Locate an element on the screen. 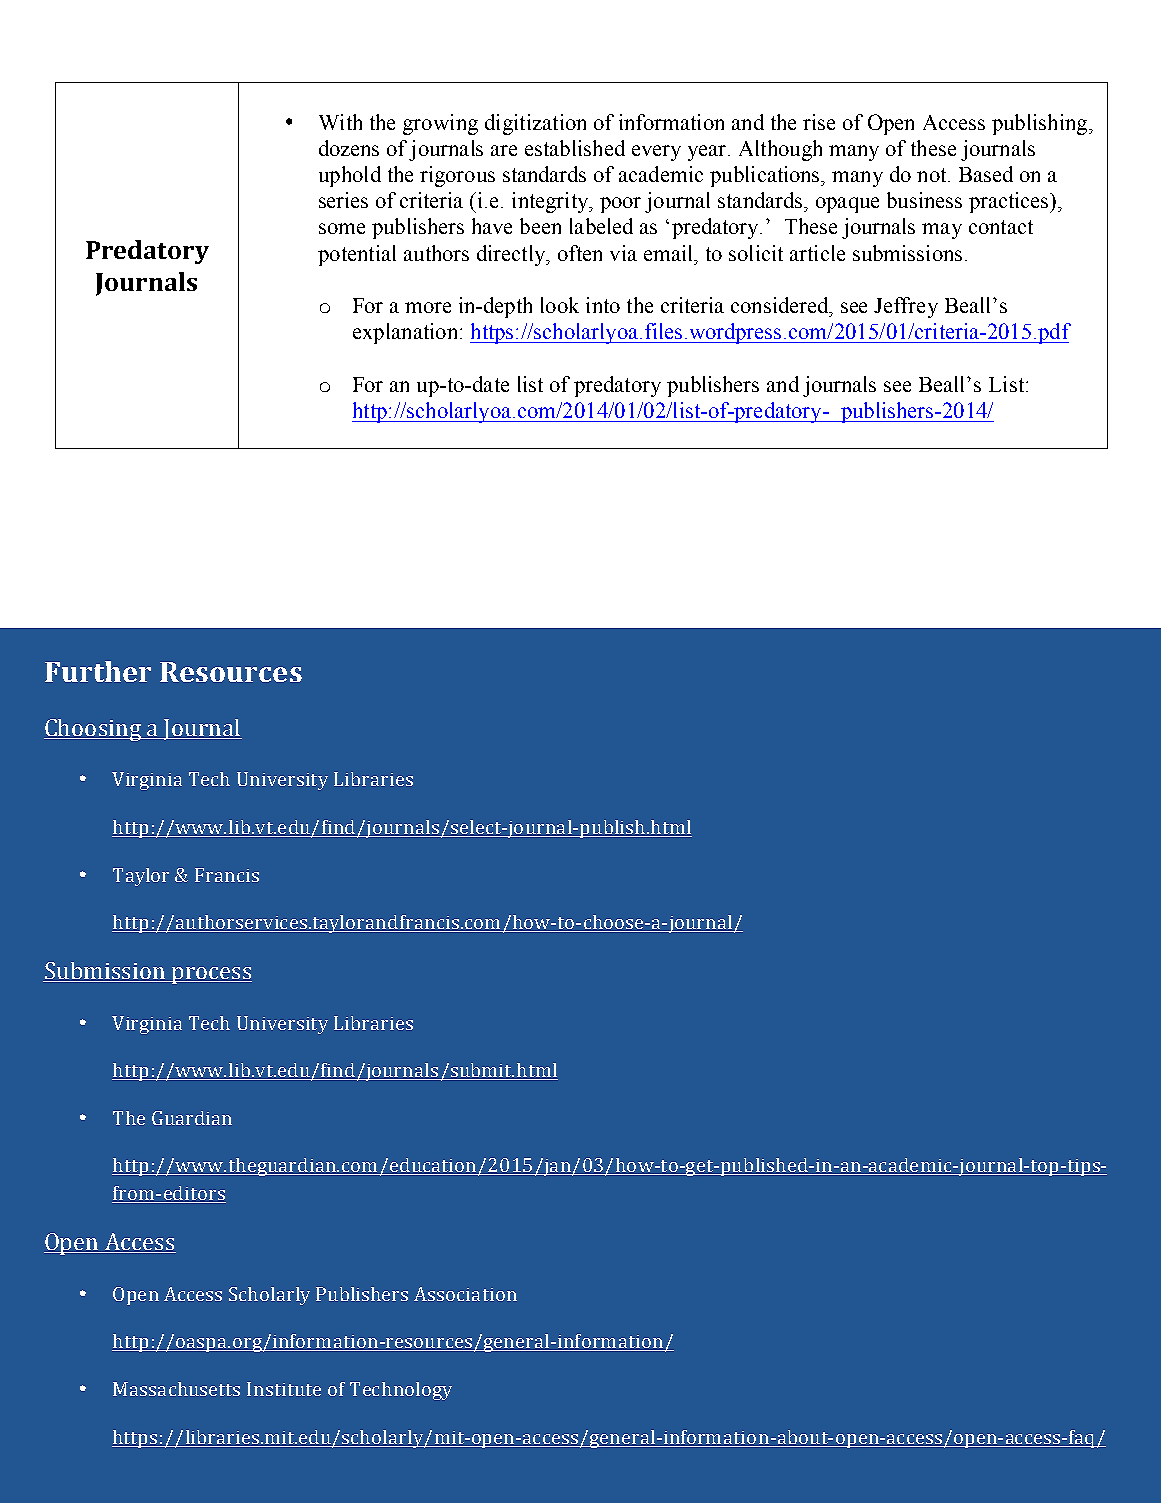  may is located at coordinates (942, 231).
